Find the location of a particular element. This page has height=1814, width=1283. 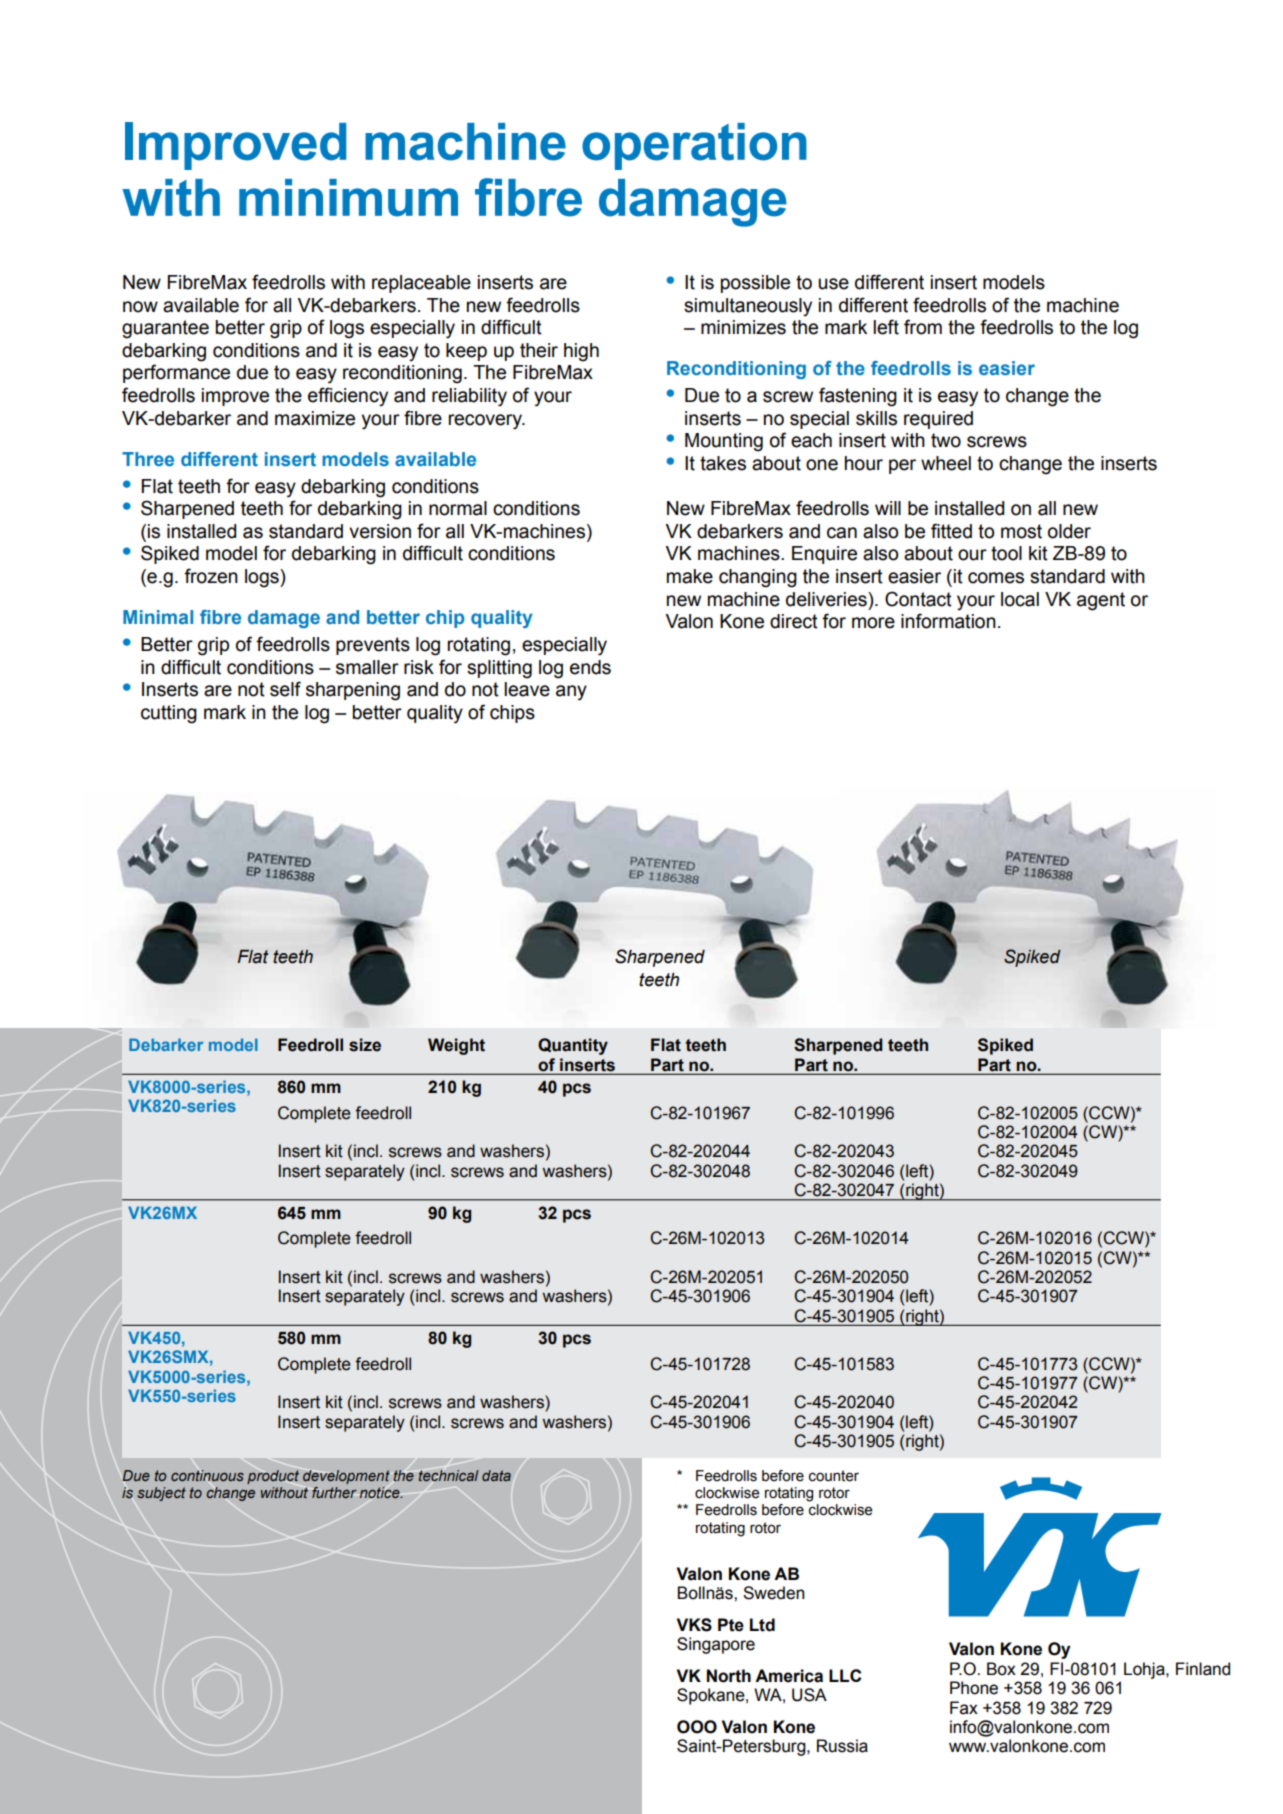

agent is located at coordinates (1101, 601).
